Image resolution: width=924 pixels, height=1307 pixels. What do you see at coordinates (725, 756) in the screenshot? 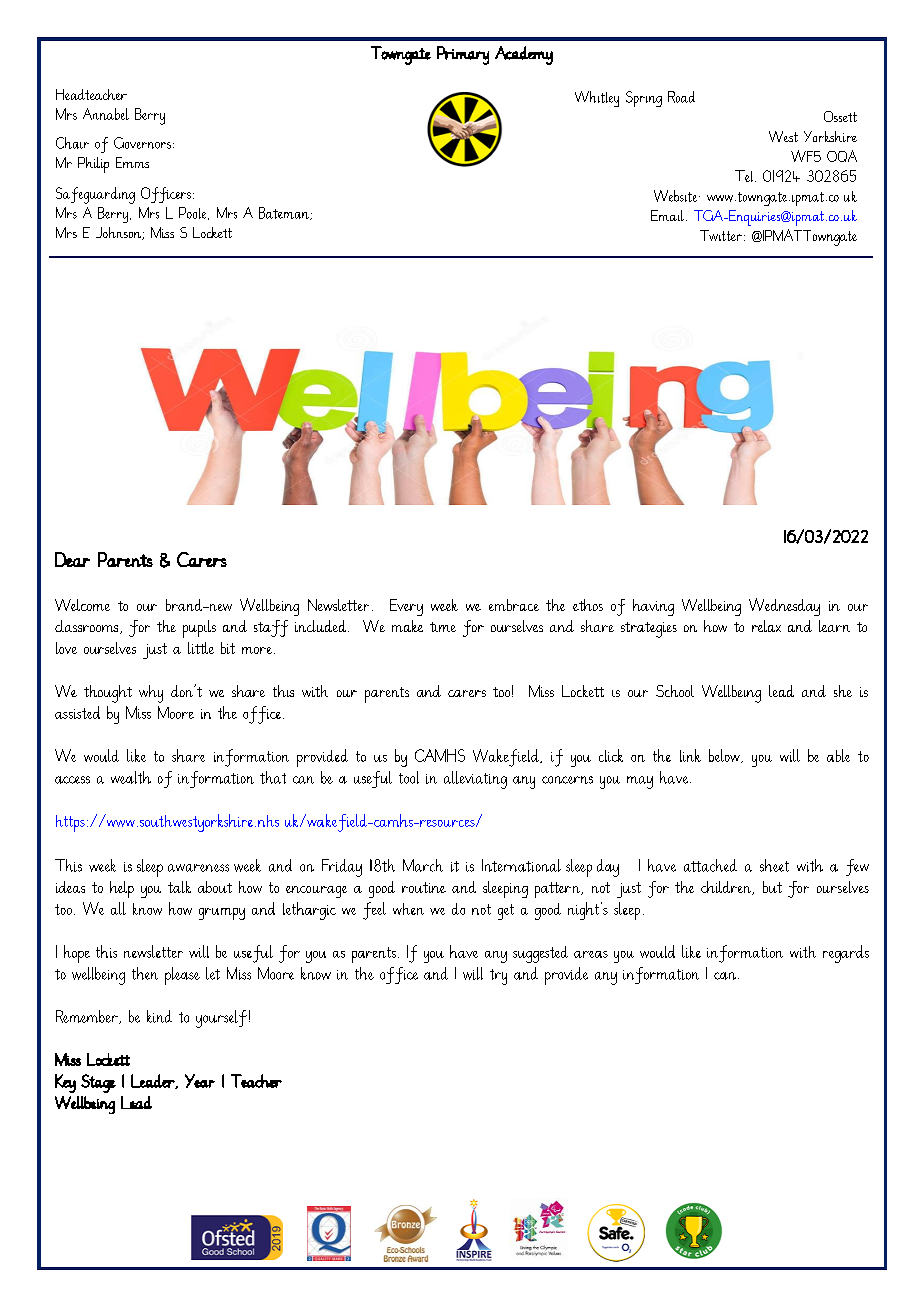
I see `below` at bounding box center [725, 756].
